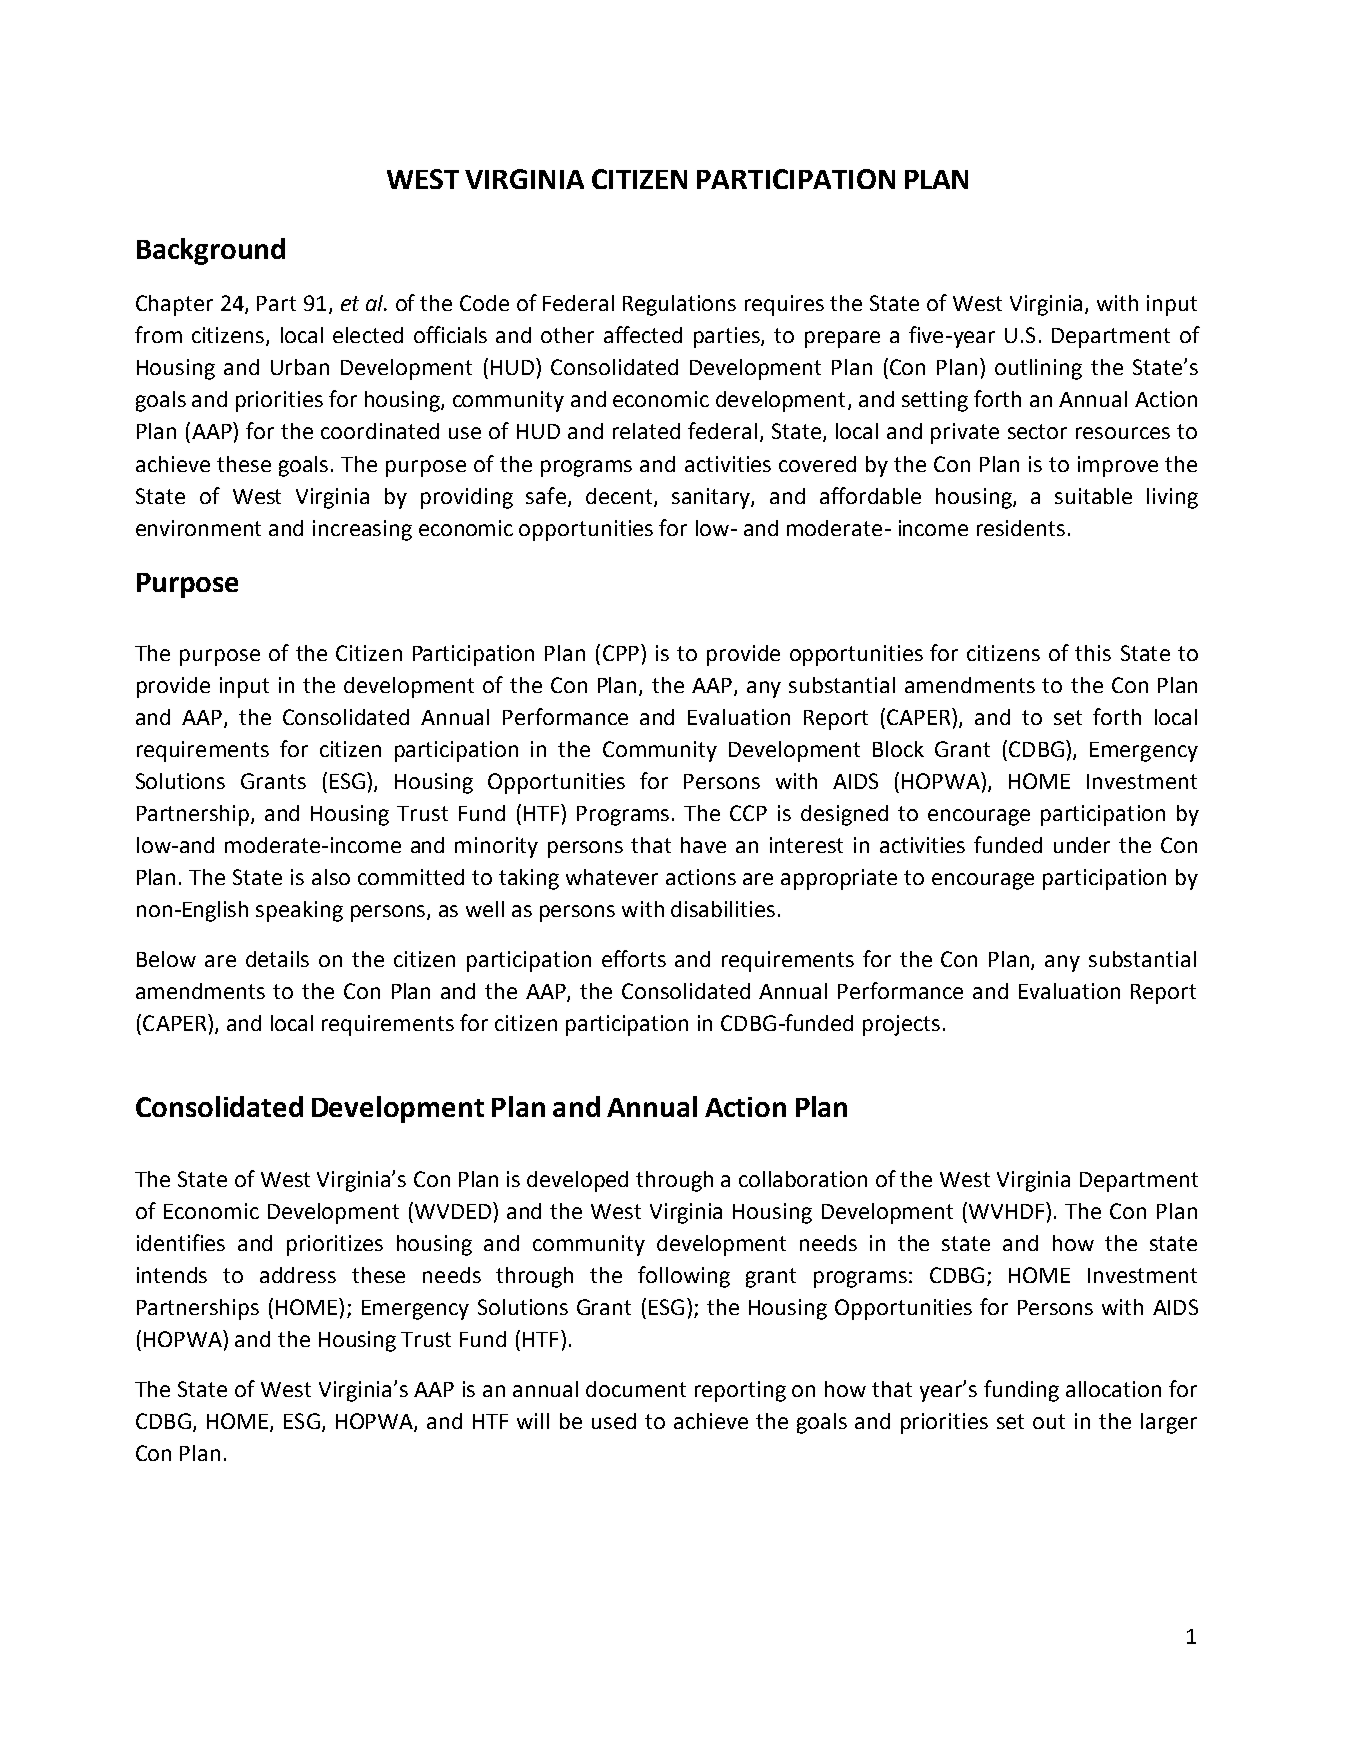  Describe the element at coordinates (1038, 369) in the screenshot. I see `outlining` at that location.
